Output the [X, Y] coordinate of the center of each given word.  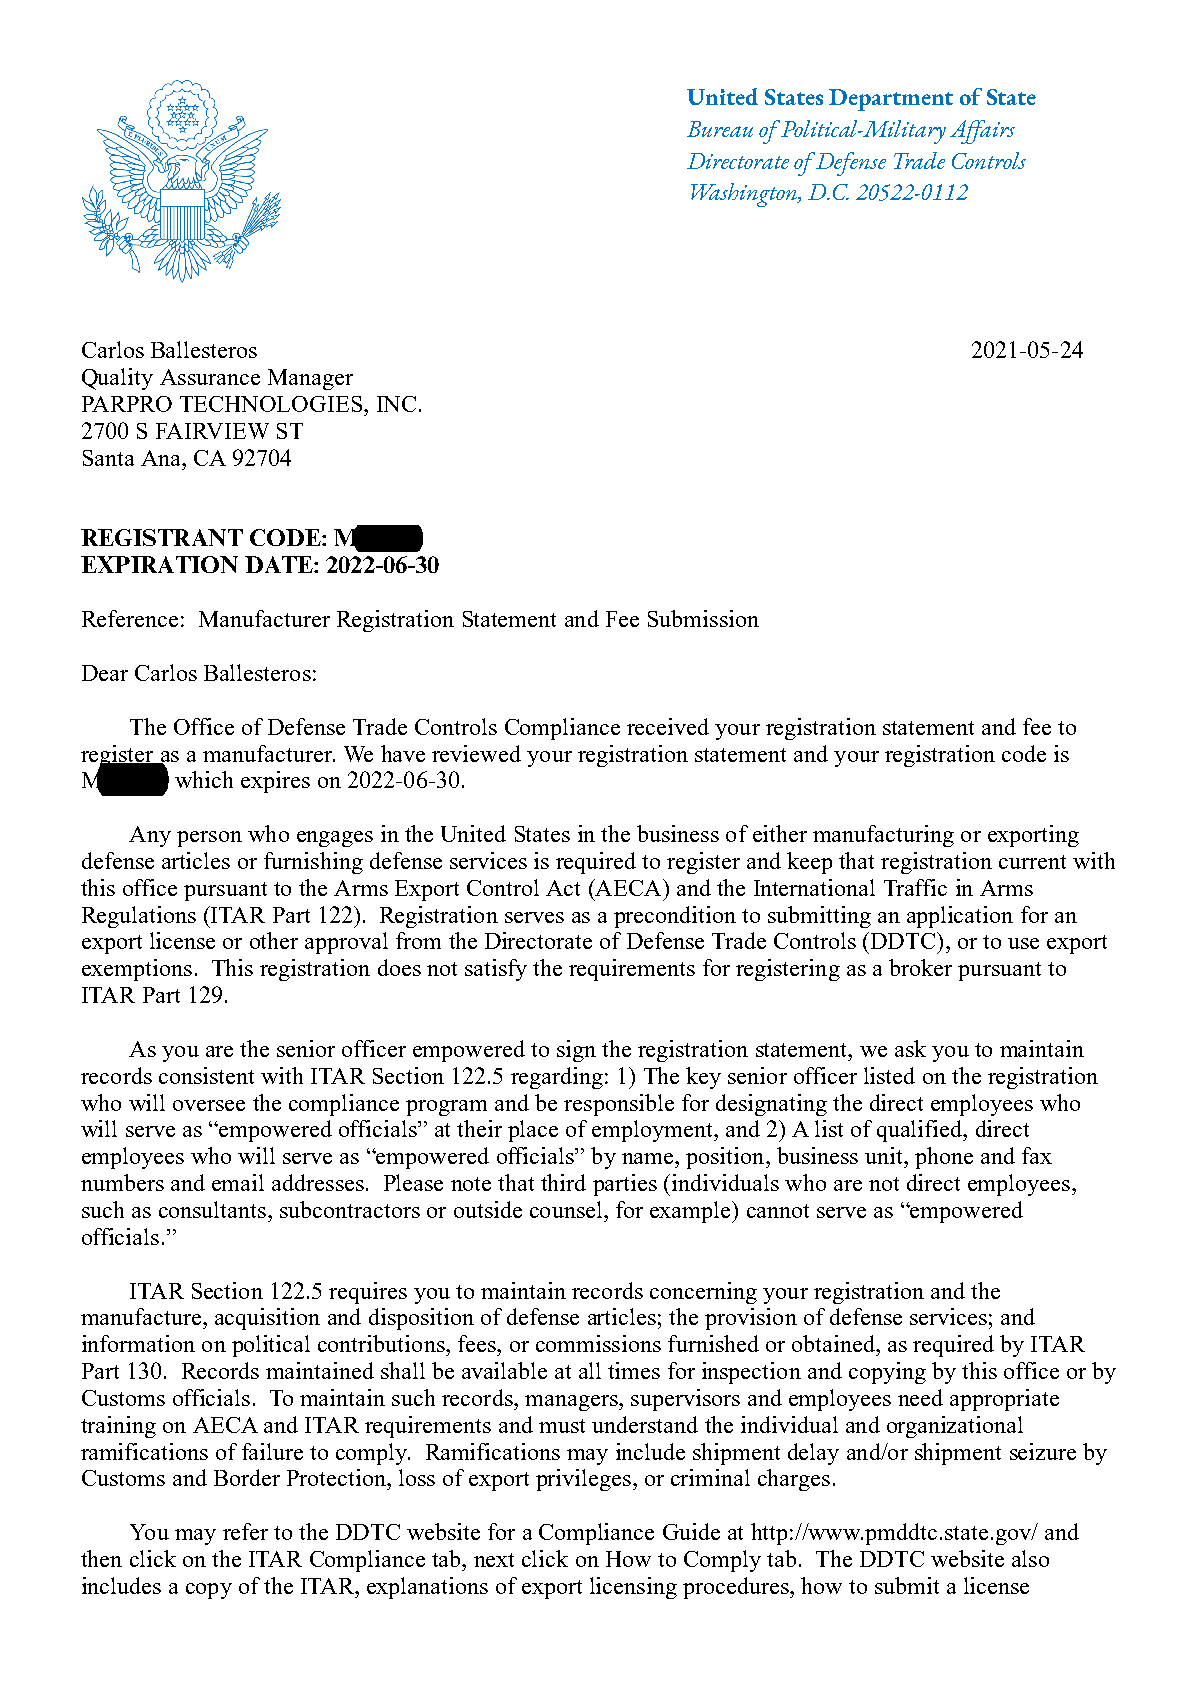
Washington [745, 195]
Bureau [720, 129]
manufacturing [883, 836]
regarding [558, 1078]
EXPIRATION [159, 564]
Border [247, 1477]
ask [910, 1048]
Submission [703, 618]
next [494, 1560]
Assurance [210, 377]
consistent [206, 1075]
